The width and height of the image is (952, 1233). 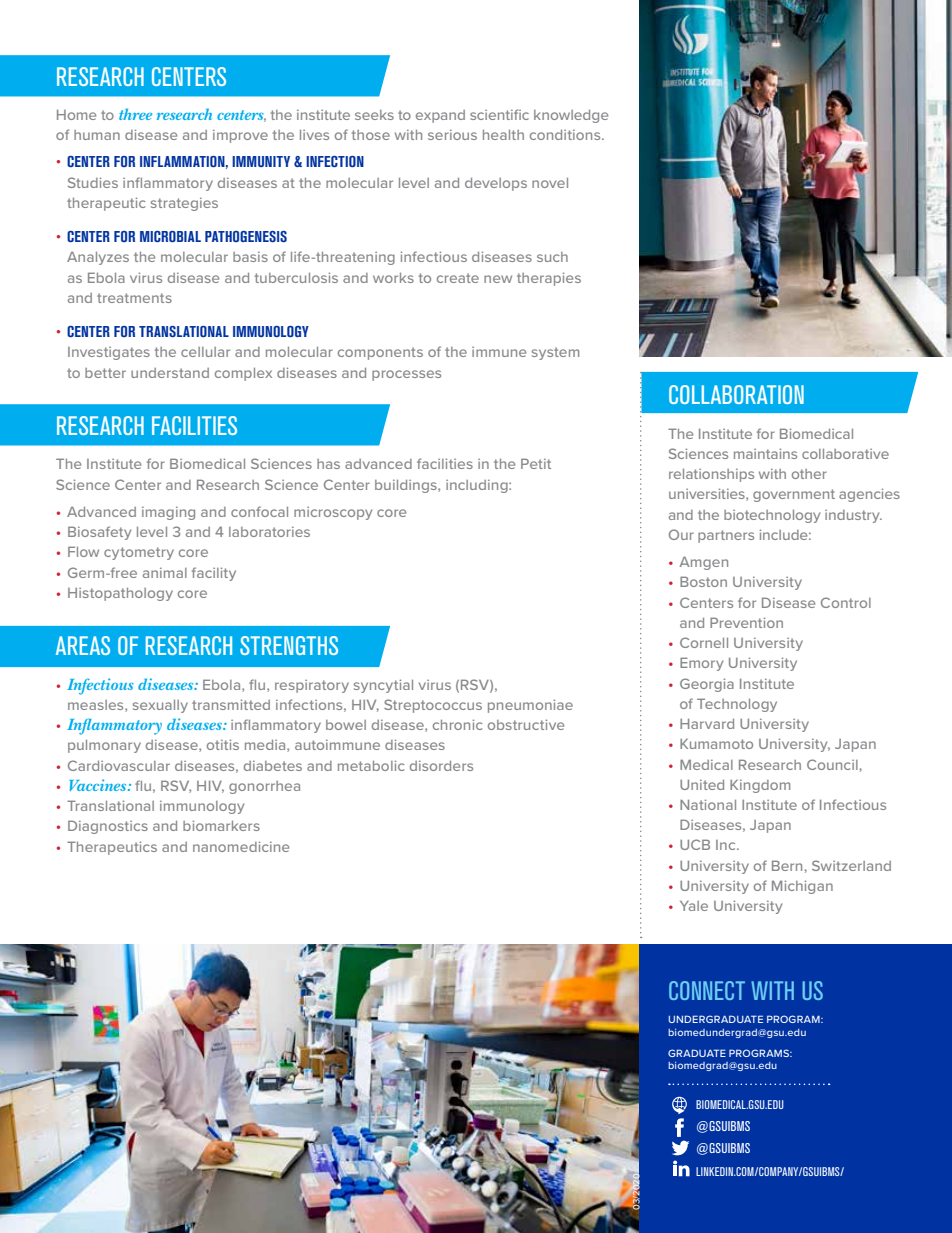 What do you see at coordinates (707, 990) in the image?
I see `CONNECT` at bounding box center [707, 990].
